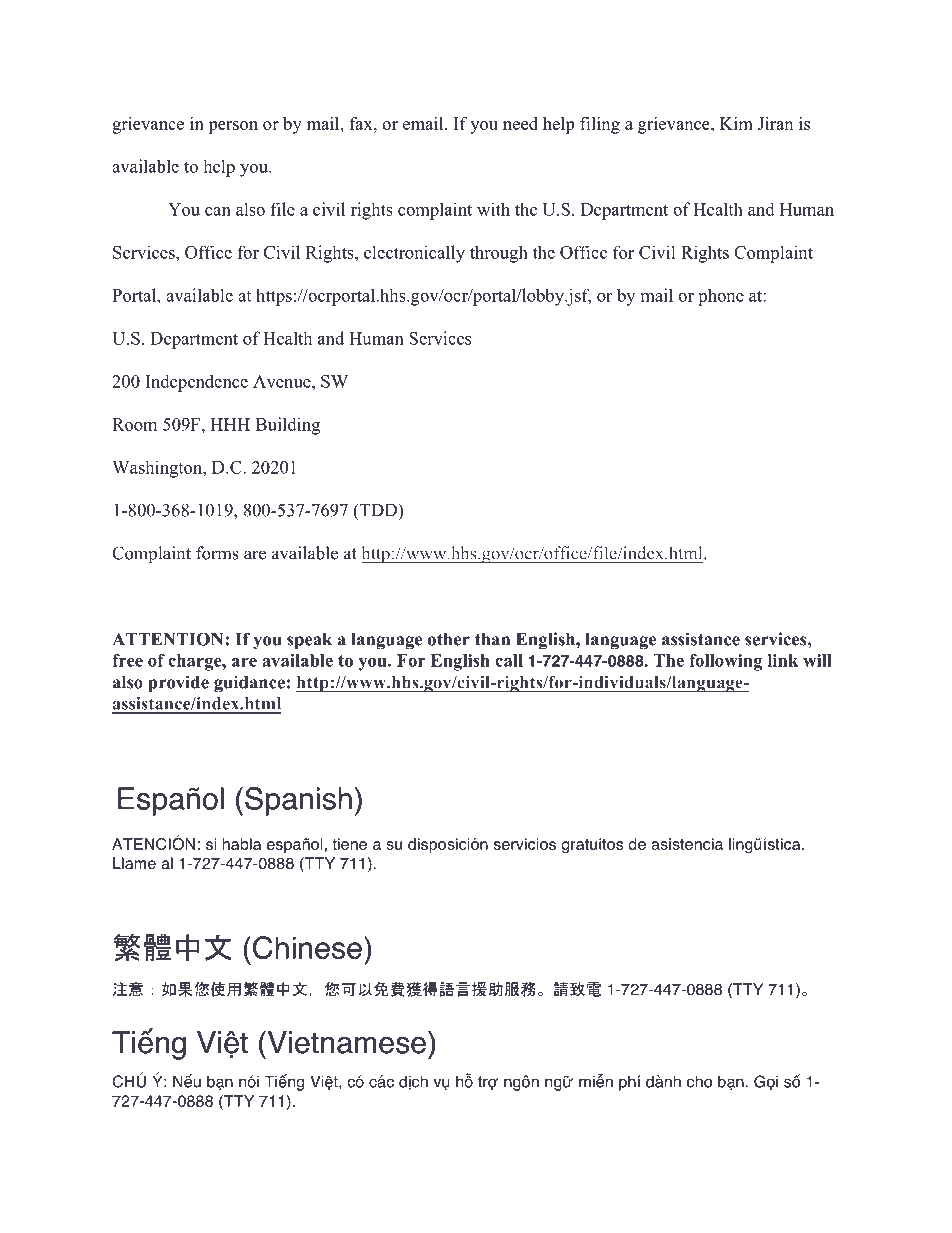 Image resolution: width=952 pixels, height=1233 pixels. I want to click on Vietnamese, so click(345, 1042).
